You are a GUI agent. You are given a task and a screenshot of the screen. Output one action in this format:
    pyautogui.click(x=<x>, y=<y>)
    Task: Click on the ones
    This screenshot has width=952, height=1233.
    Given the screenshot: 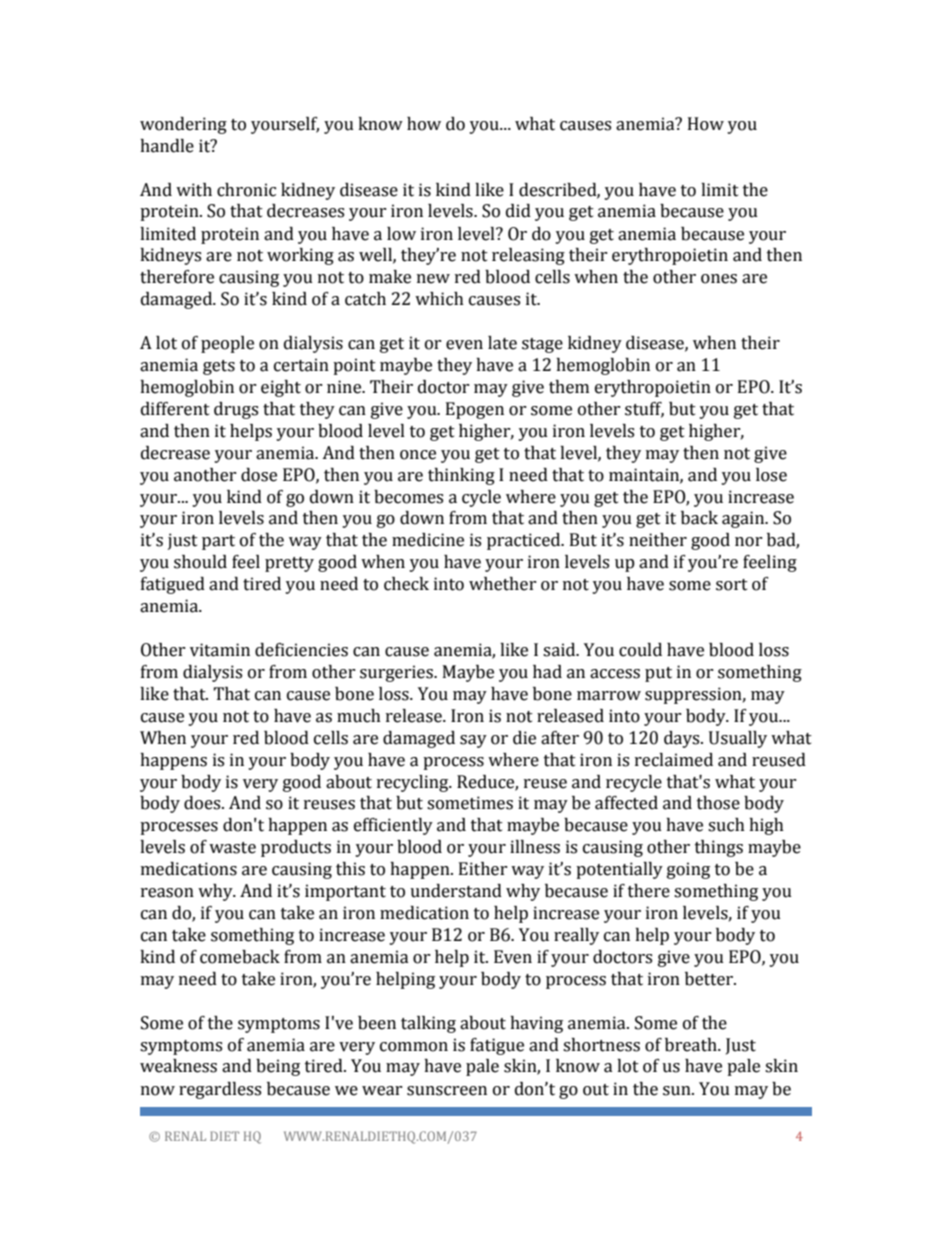 What is the action you would take?
    pyautogui.click(x=719, y=279)
